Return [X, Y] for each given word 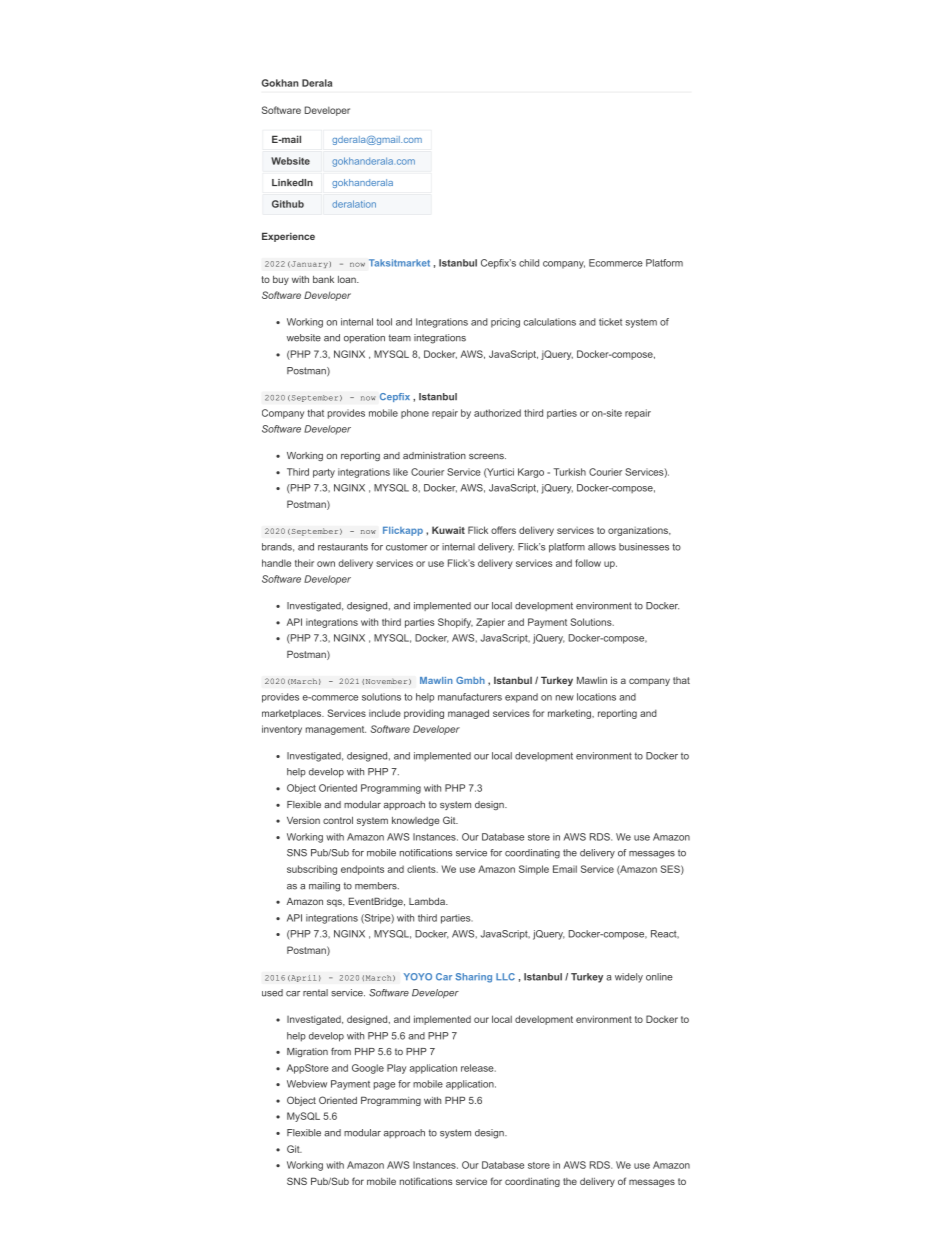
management [336, 730]
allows [602, 547]
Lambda [428, 901]
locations [596, 697]
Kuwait [448, 530]
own [326, 564]
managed [468, 714]
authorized [497, 413]
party [324, 473]
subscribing [312, 870]
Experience [288, 237]
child [529, 263]
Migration [307, 1052]
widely [629, 978]
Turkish [569, 472]
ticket [610, 322]
